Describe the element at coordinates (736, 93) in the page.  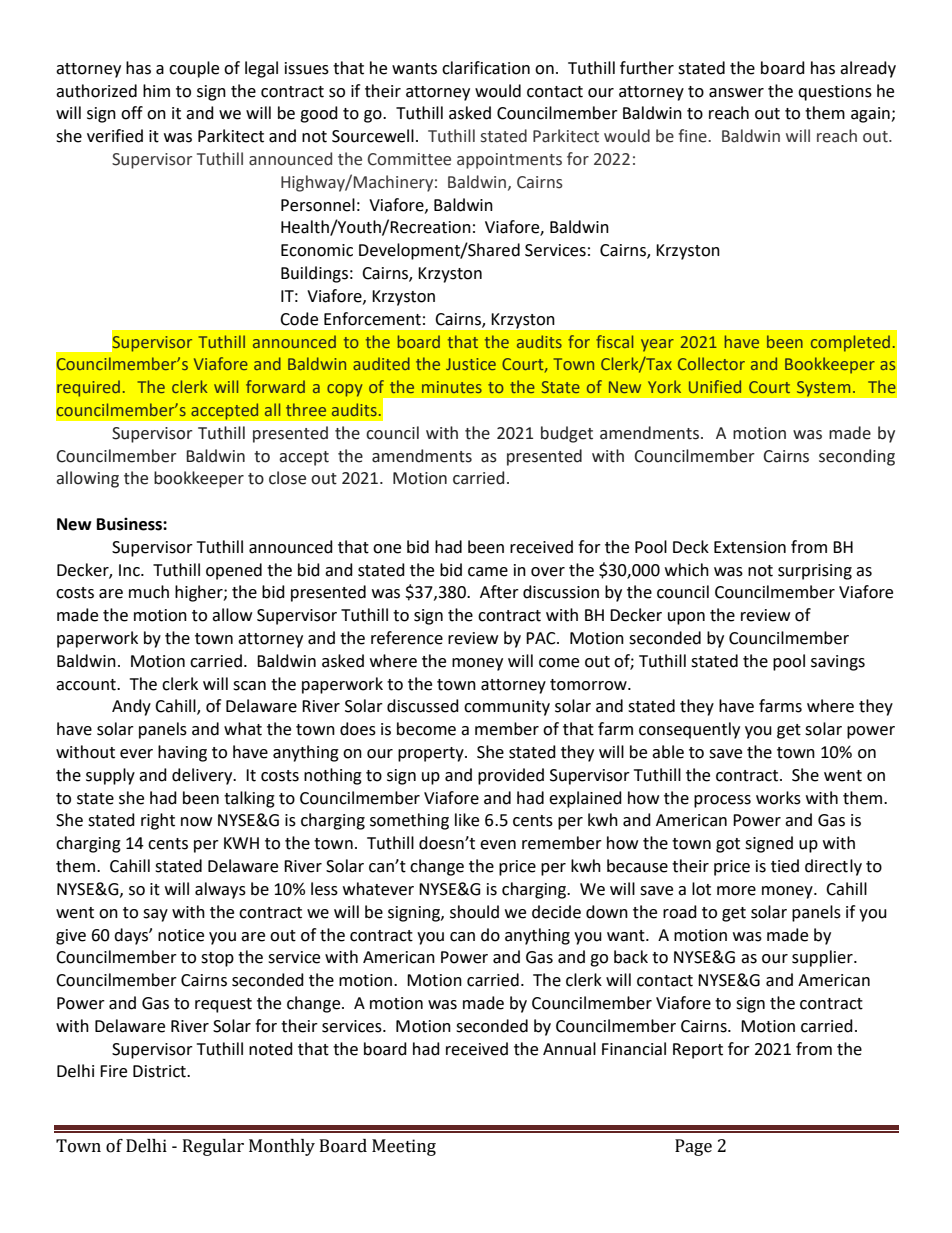
I see `answer` at that location.
